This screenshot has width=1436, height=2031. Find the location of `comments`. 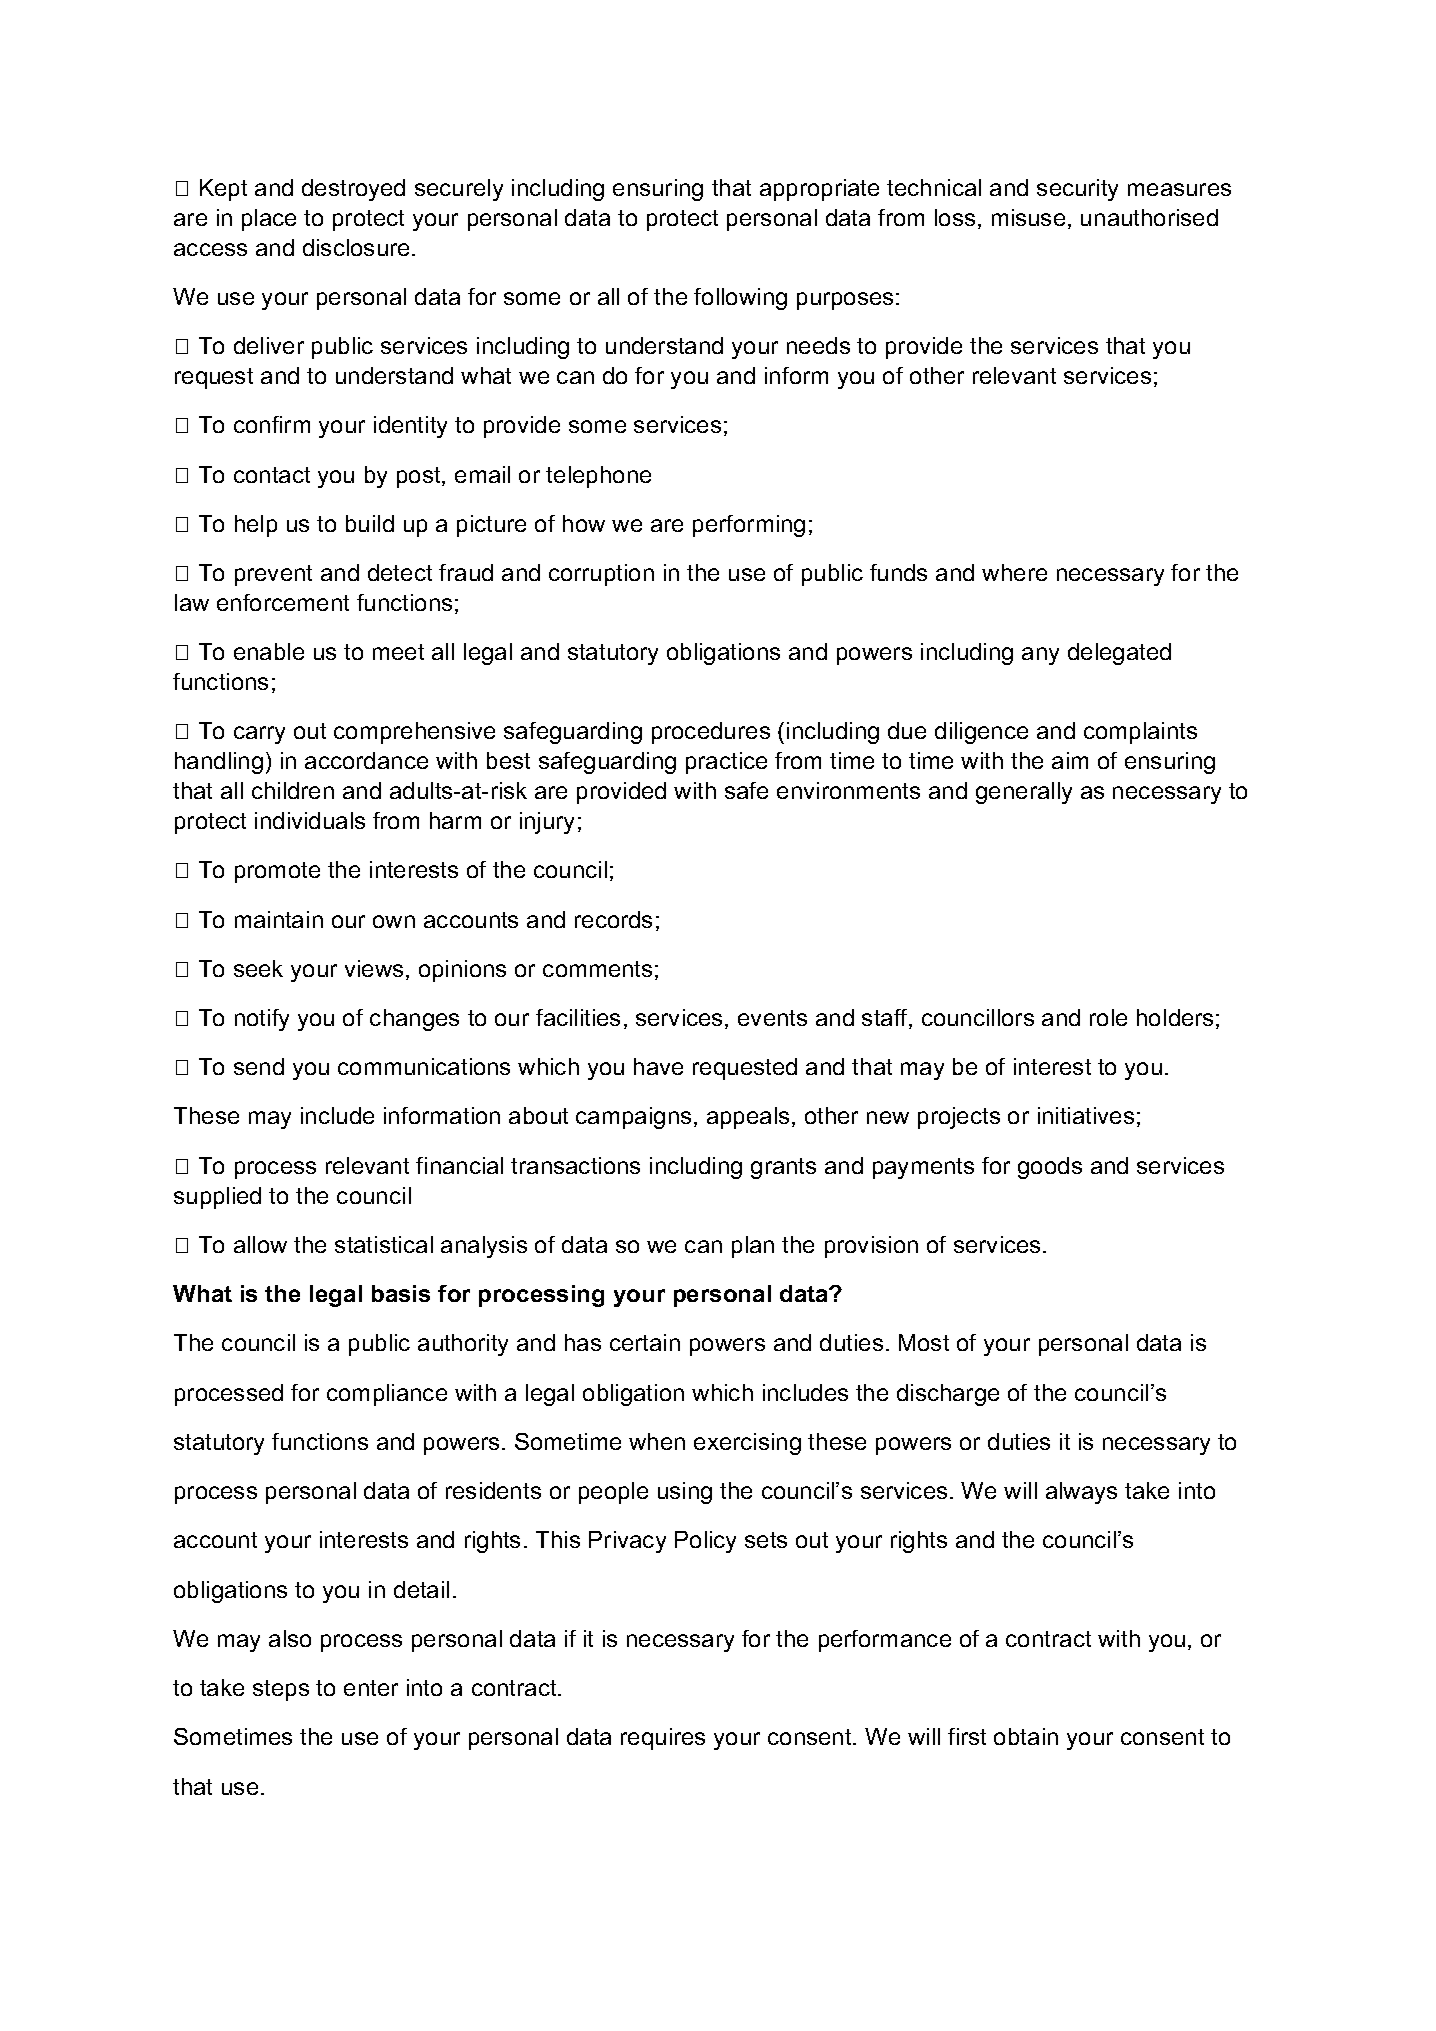

comments is located at coordinates (597, 969).
